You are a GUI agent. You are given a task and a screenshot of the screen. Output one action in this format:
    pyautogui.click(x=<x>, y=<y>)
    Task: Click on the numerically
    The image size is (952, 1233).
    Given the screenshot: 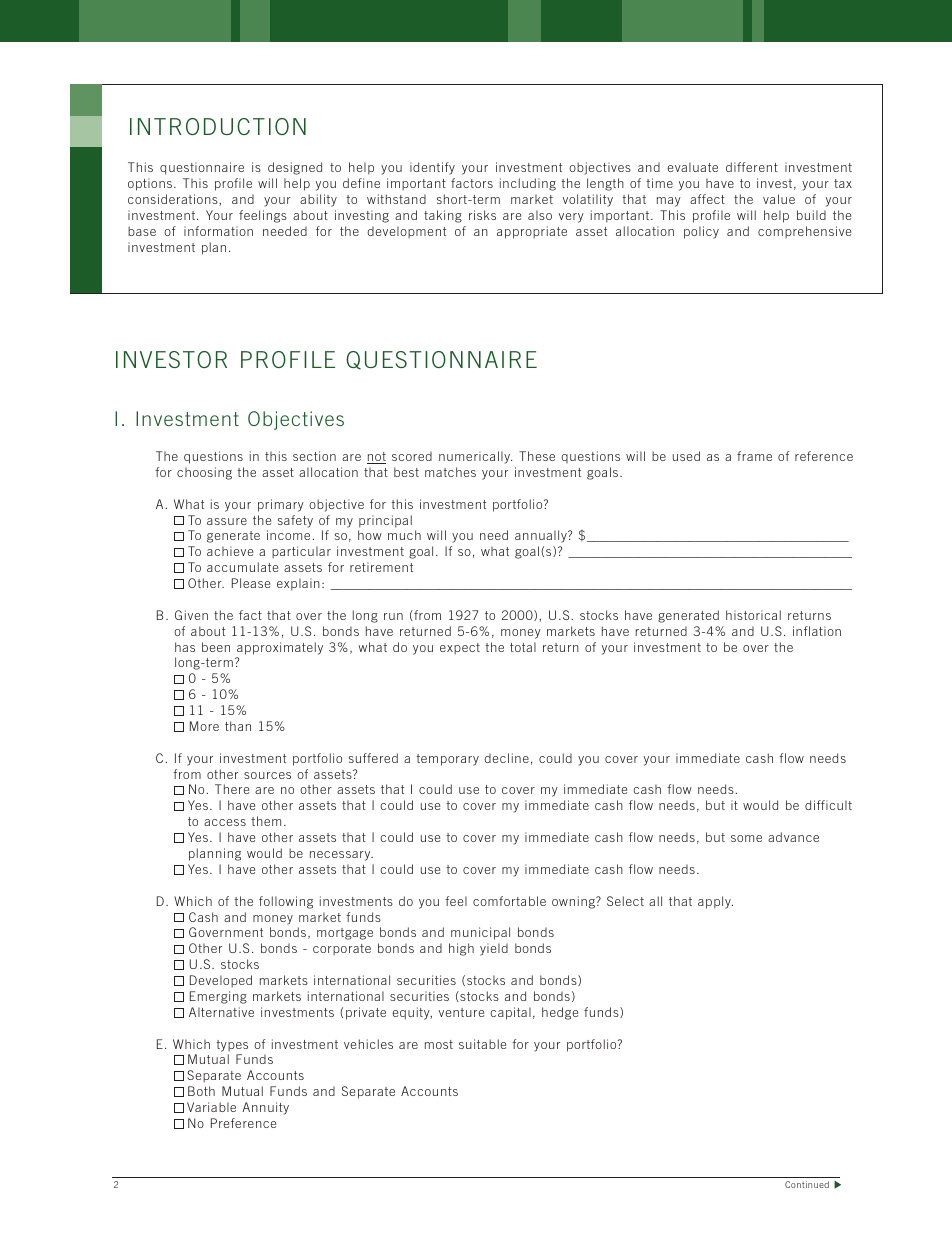 What is the action you would take?
    pyautogui.click(x=475, y=457)
